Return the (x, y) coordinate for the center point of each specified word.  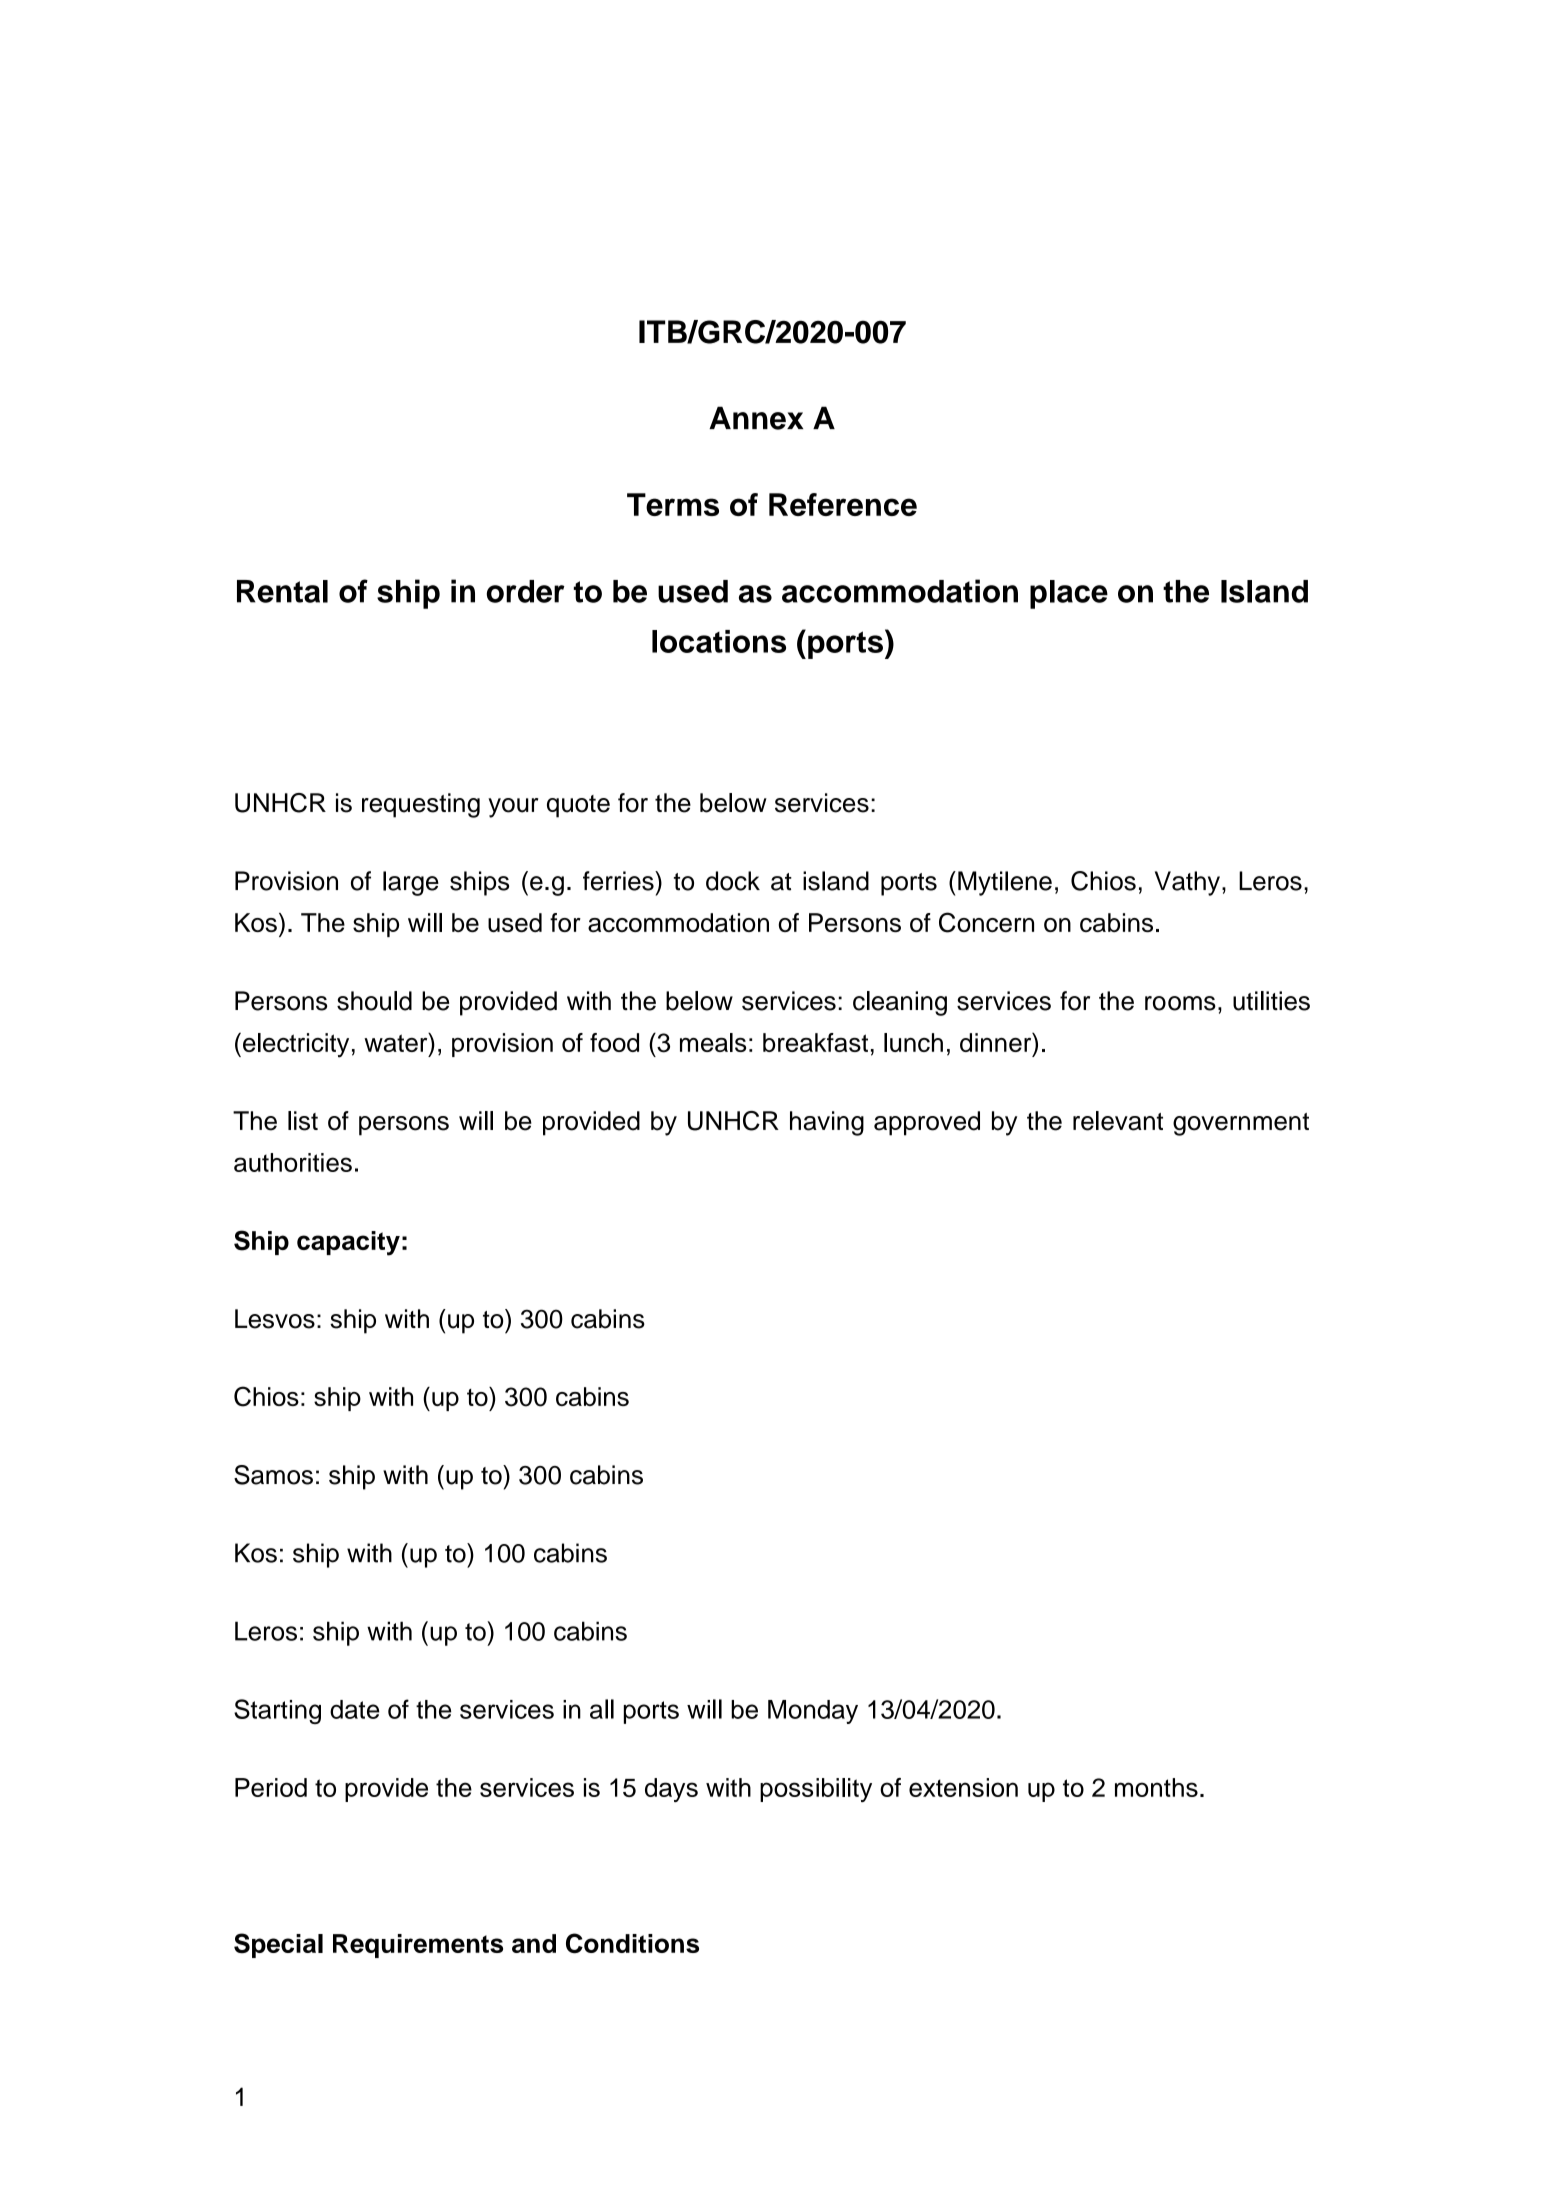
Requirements (418, 1946)
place (1069, 594)
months (1156, 1787)
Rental (282, 591)
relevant (1118, 1121)
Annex (756, 418)
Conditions (632, 1943)
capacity (348, 1243)
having (827, 1123)
